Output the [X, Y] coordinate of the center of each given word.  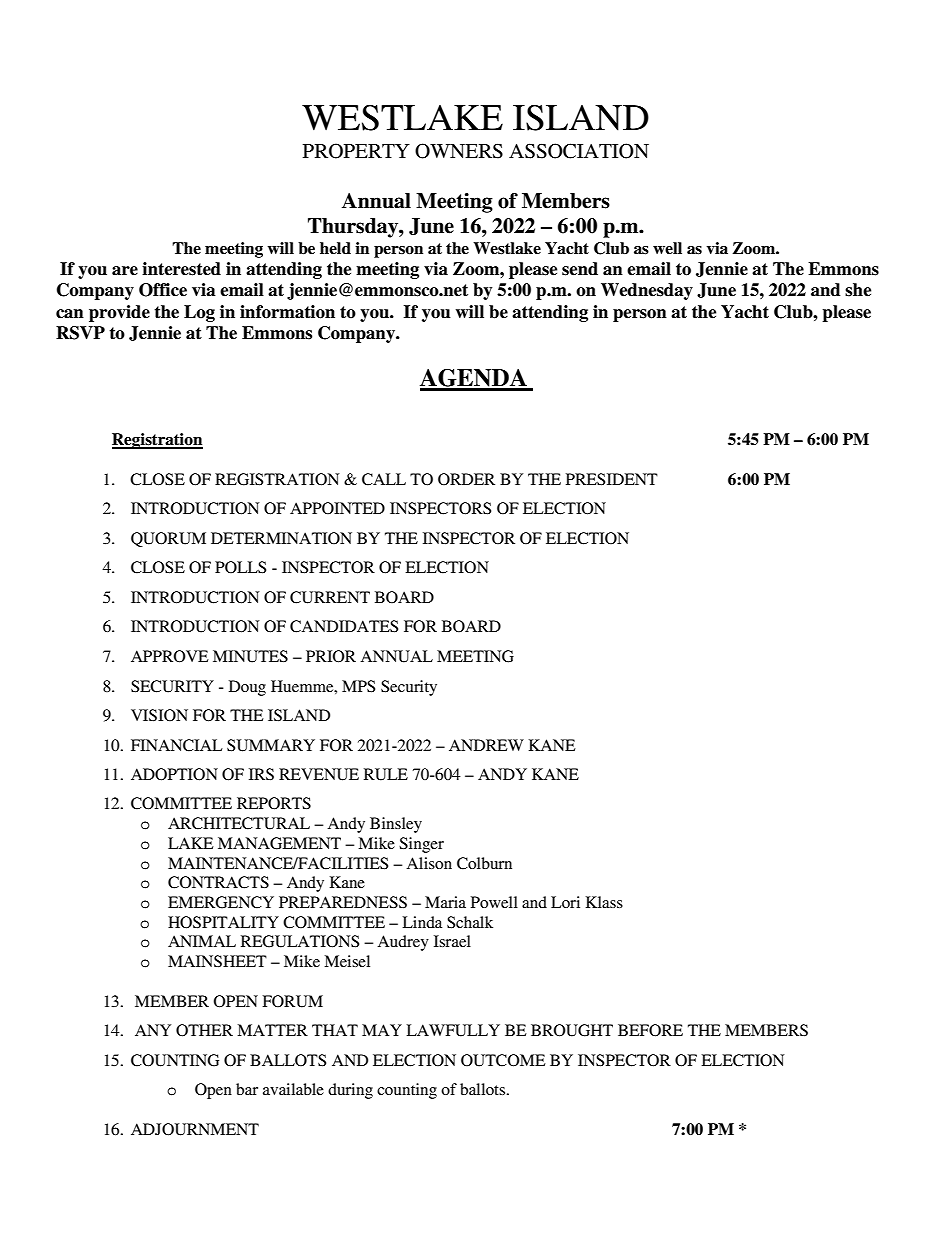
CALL [384, 479]
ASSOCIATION [579, 151]
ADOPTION [174, 774]
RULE [386, 774]
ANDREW [486, 745]
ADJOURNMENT [195, 1129]
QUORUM [168, 539]
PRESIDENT [612, 479]
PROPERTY [356, 151]
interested [181, 269]
